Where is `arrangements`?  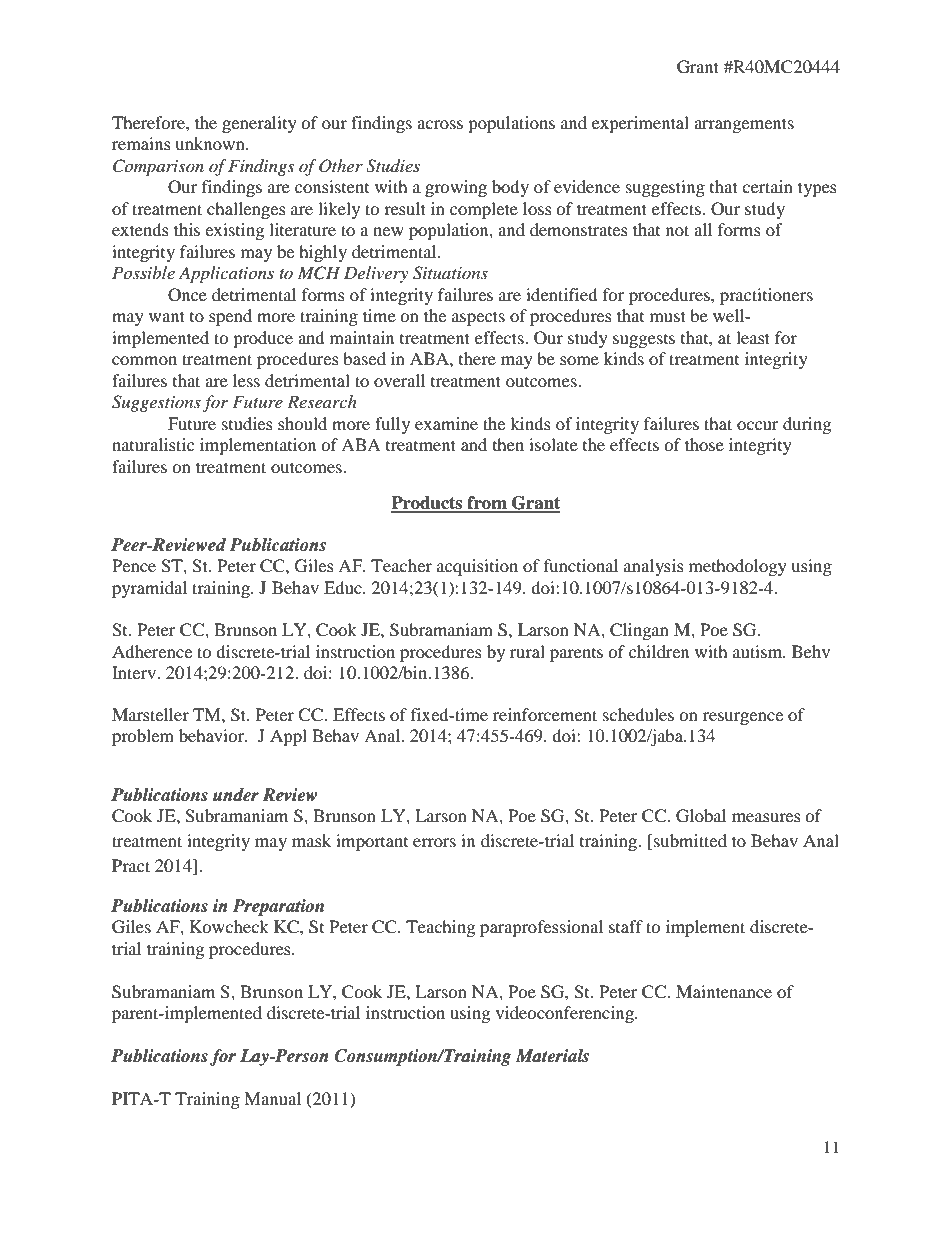
arrangements is located at coordinates (744, 125).
